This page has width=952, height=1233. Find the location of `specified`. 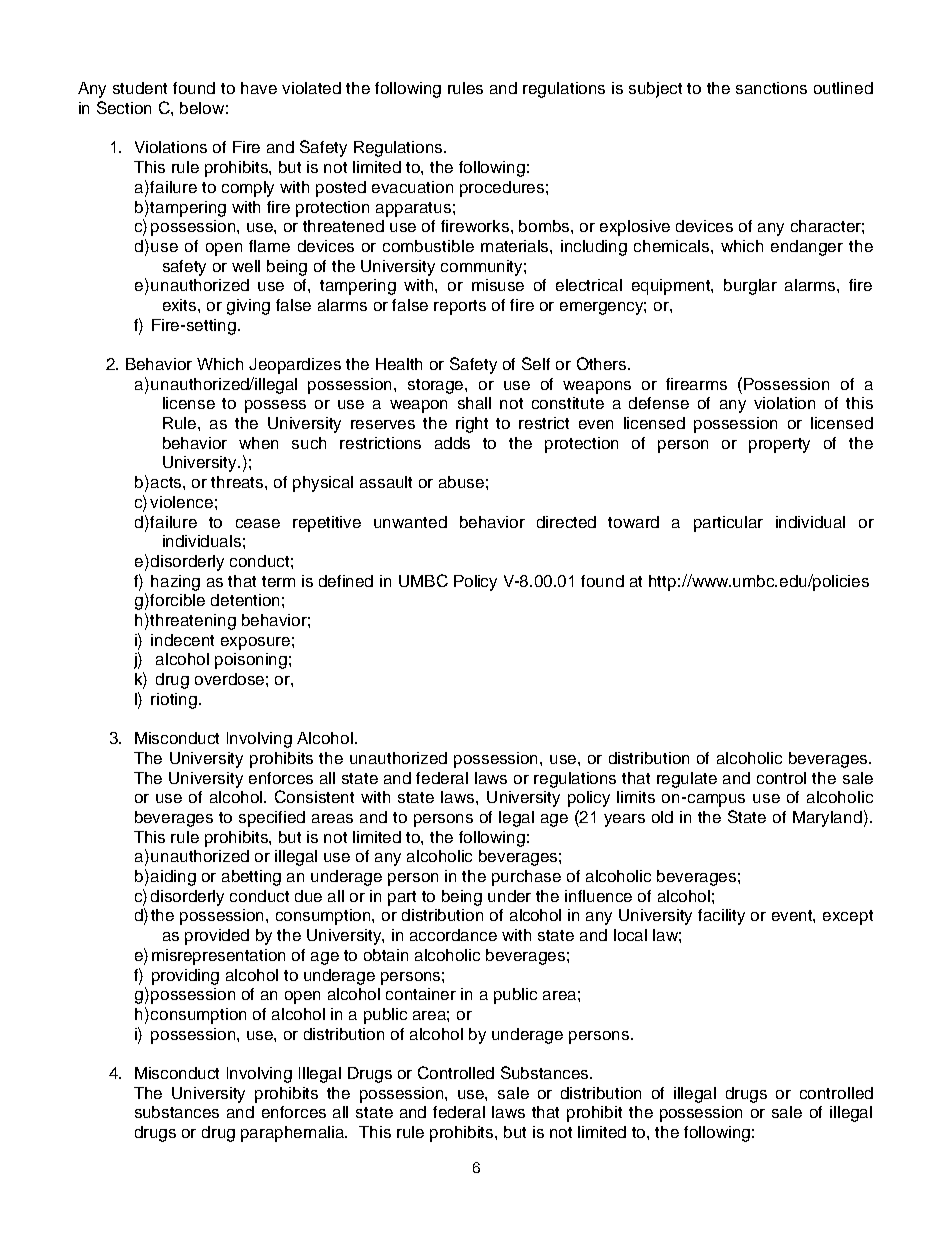

specified is located at coordinates (272, 819).
